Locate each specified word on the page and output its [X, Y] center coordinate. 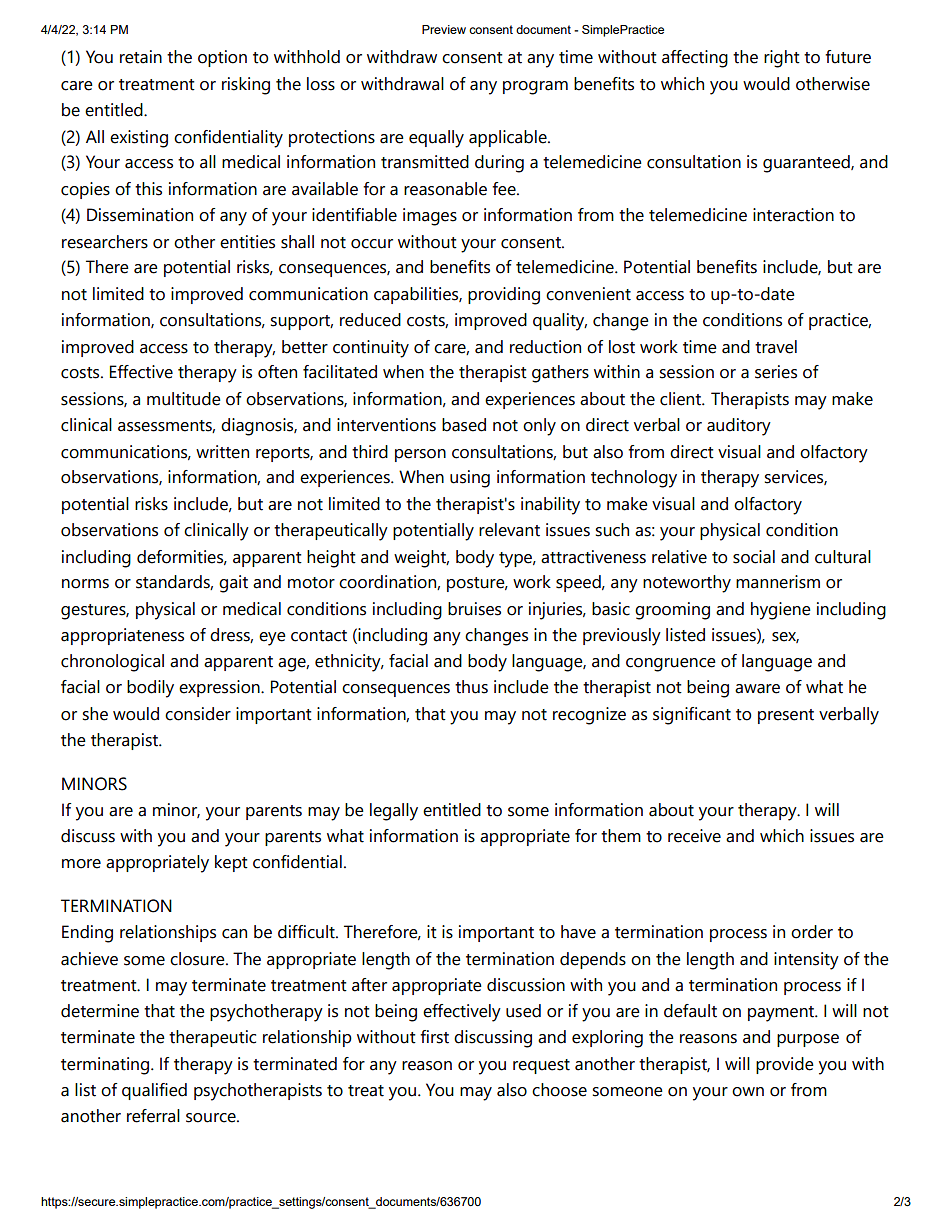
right [782, 59]
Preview [444, 29]
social [754, 557]
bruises [474, 609]
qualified [154, 1091]
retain [141, 57]
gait [233, 584]
